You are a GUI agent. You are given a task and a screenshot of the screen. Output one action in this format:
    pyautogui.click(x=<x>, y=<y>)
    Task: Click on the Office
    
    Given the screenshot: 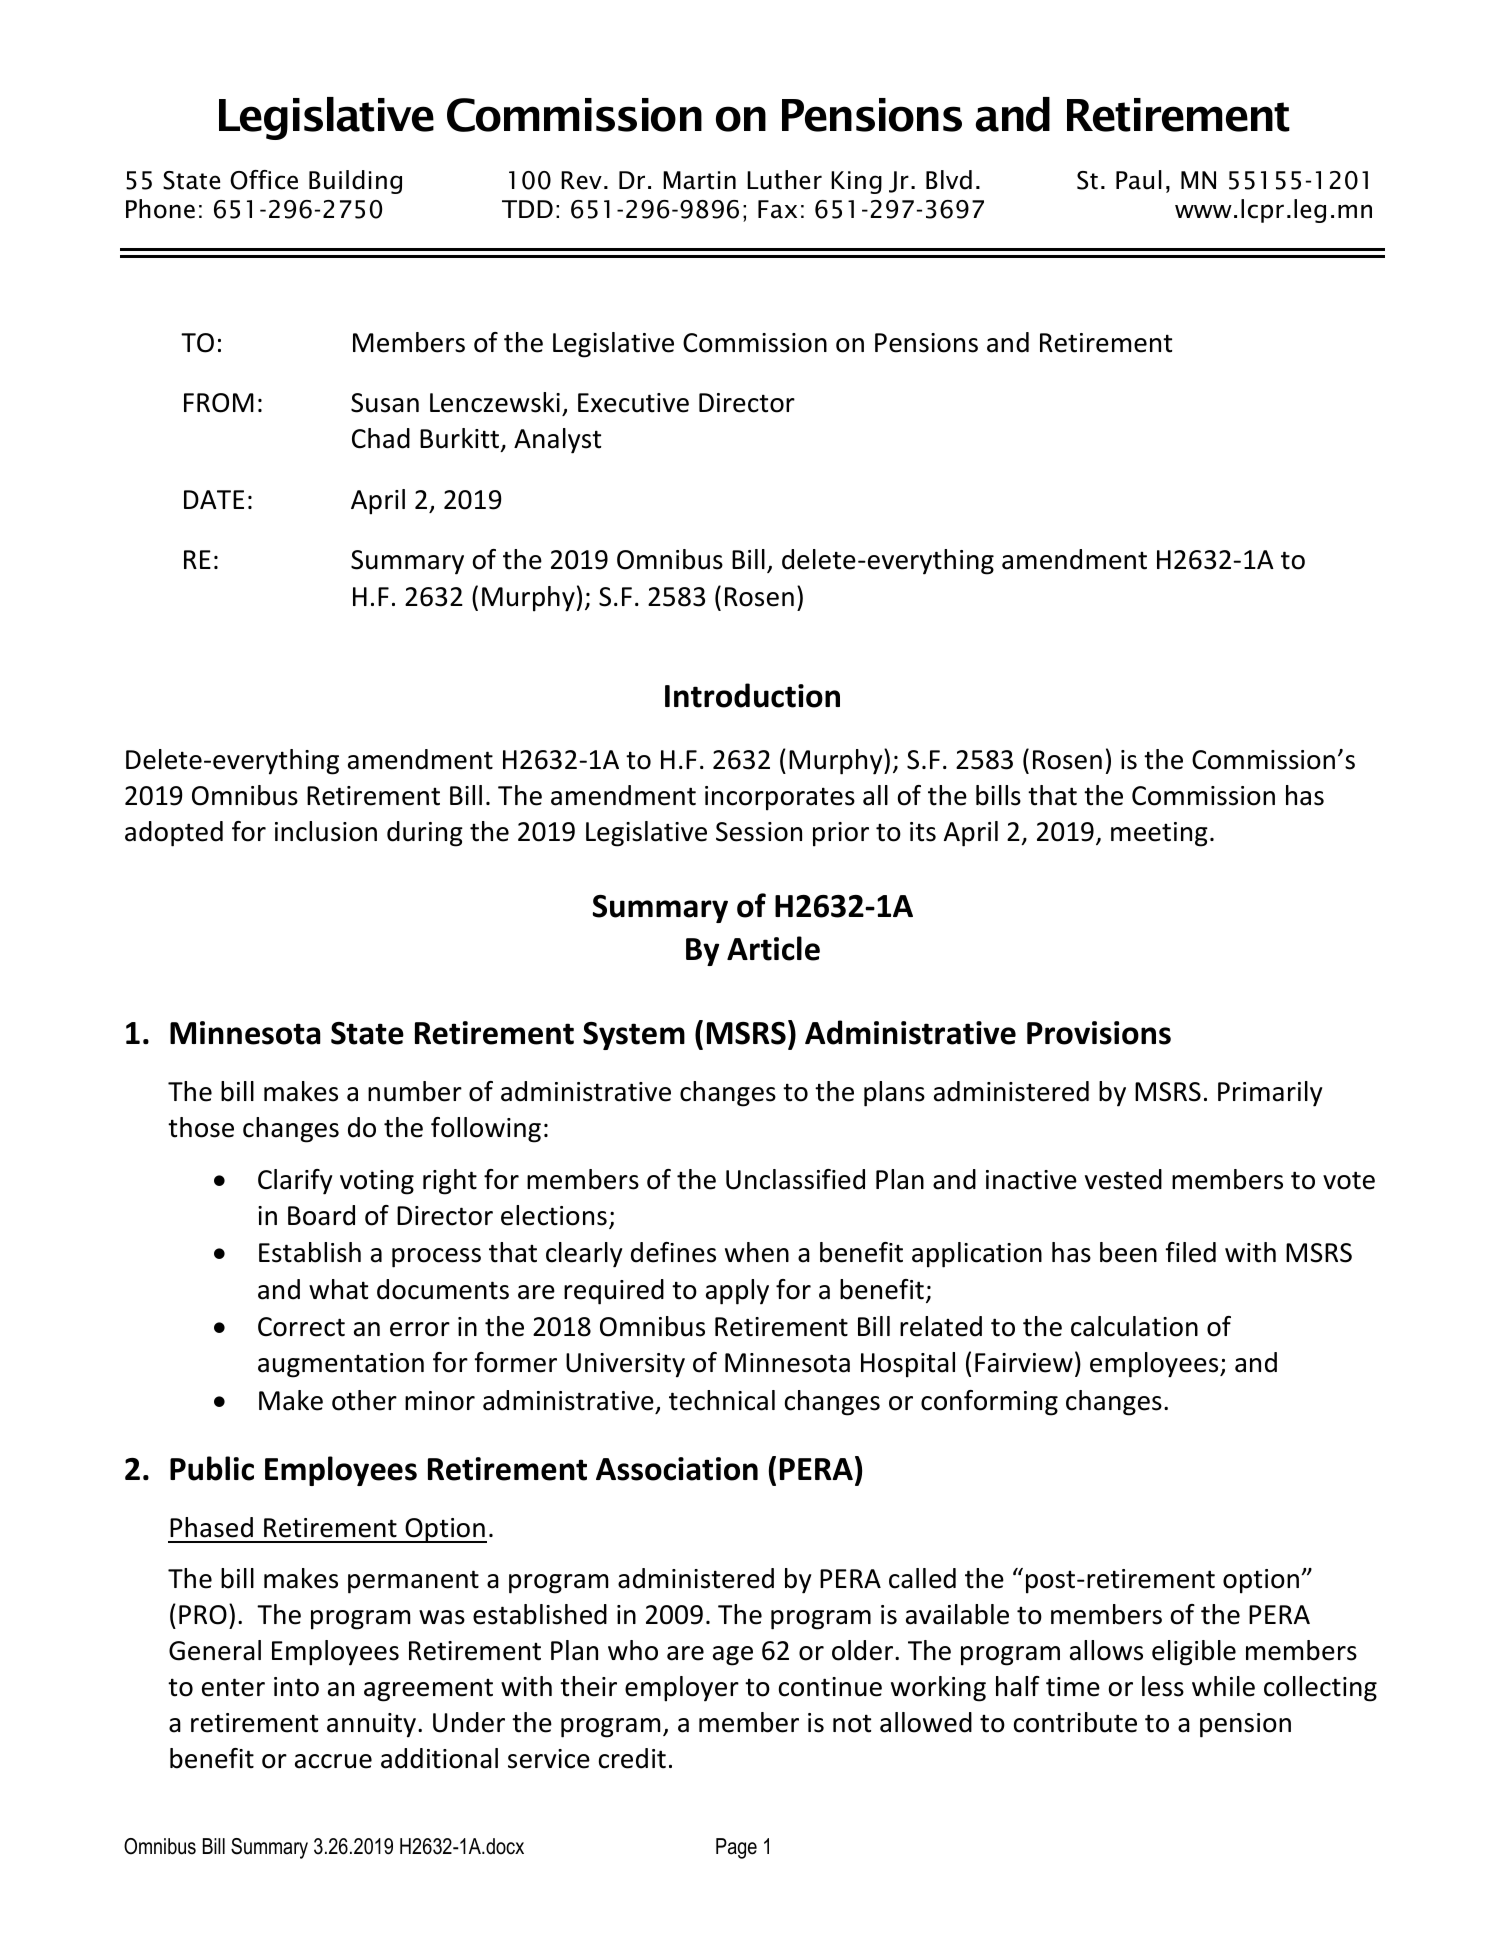 What is the action you would take?
    pyautogui.click(x=264, y=180)
